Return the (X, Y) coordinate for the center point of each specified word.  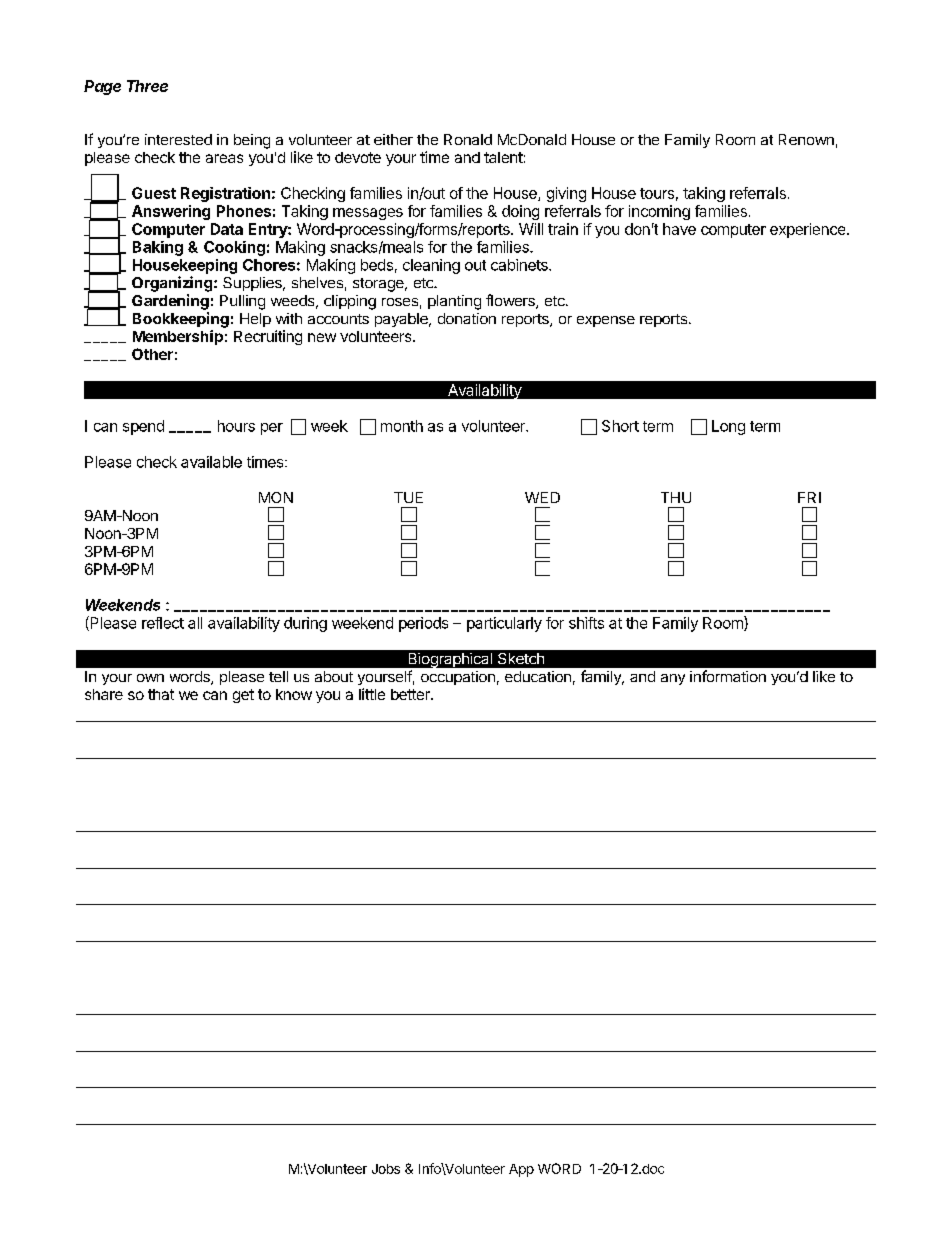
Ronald (468, 139)
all (195, 623)
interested (178, 139)
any (673, 679)
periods (423, 624)
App (521, 1170)
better (411, 694)
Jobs (386, 1169)
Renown (806, 139)
